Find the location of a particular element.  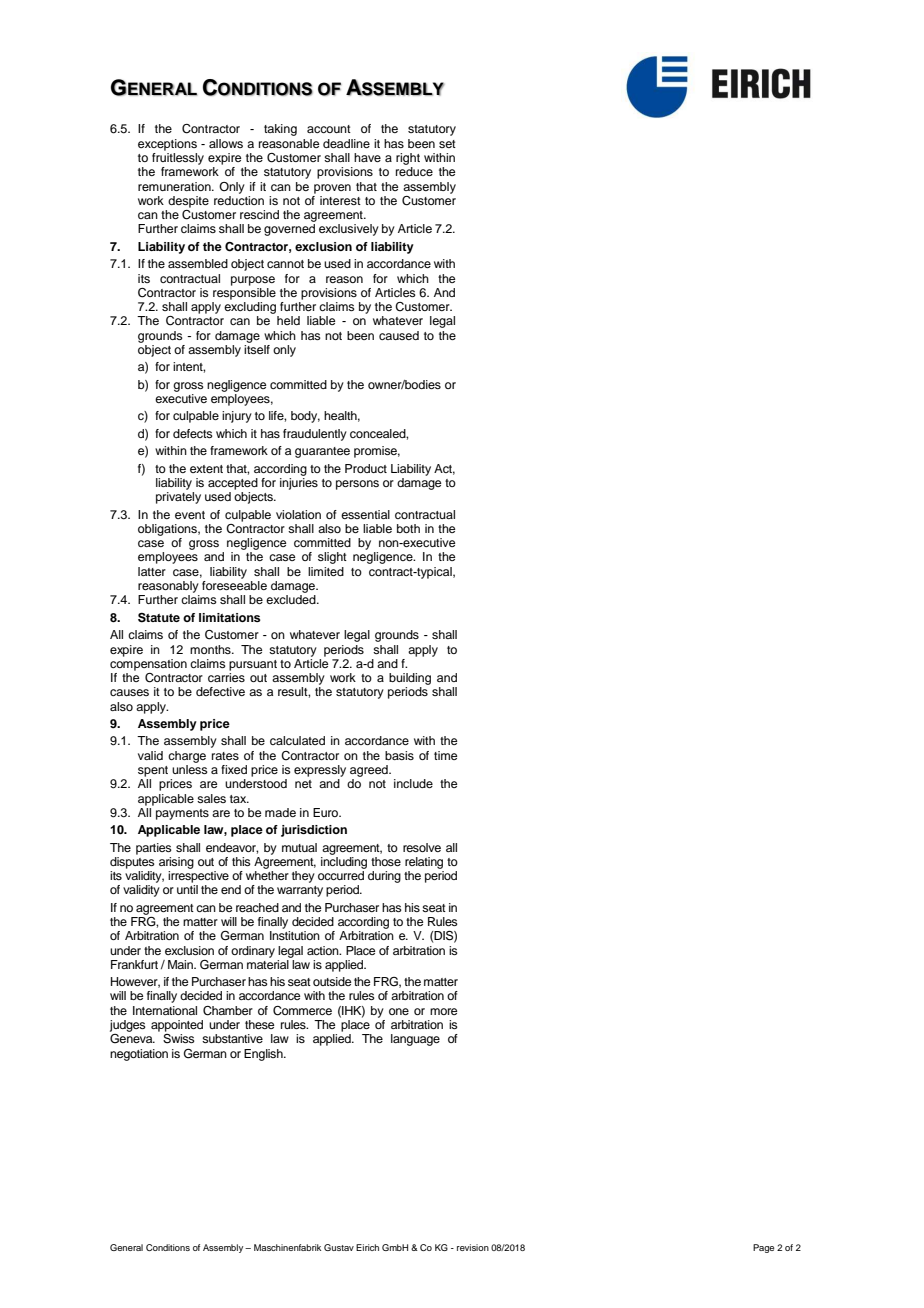

reduce is located at coordinates (414, 171).
